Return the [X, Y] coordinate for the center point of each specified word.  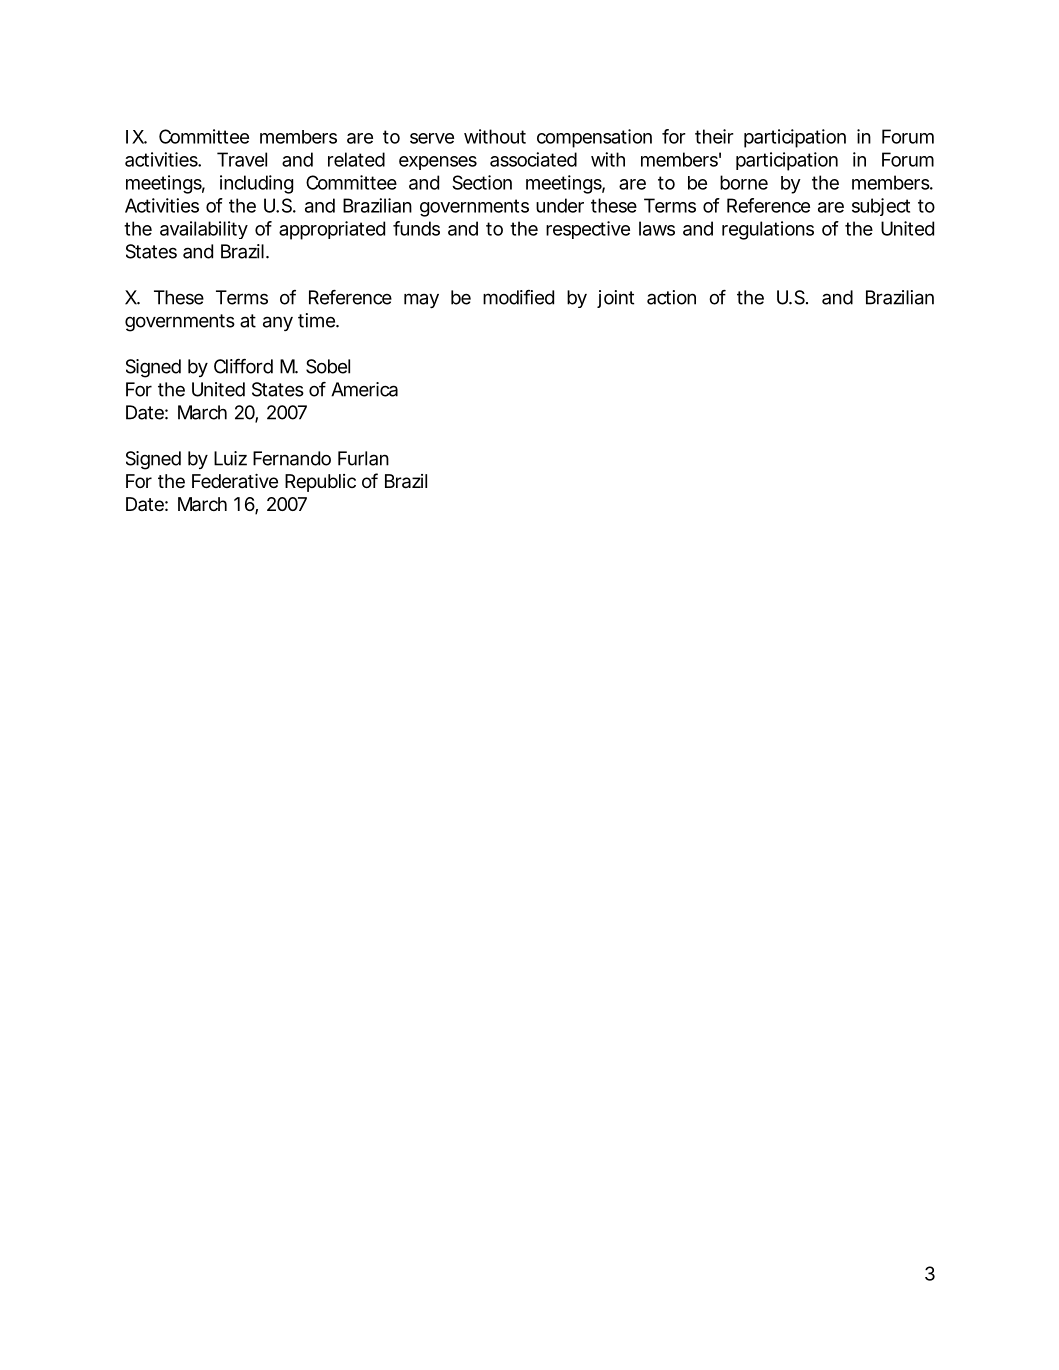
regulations [768, 230]
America [364, 389]
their [714, 136]
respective [588, 230]
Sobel [328, 366]
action [671, 297]
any [278, 323]
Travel [242, 159]
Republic [320, 483]
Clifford [243, 366]
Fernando [292, 458]
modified [518, 297]
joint [615, 299]
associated [533, 159]
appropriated [332, 230]
